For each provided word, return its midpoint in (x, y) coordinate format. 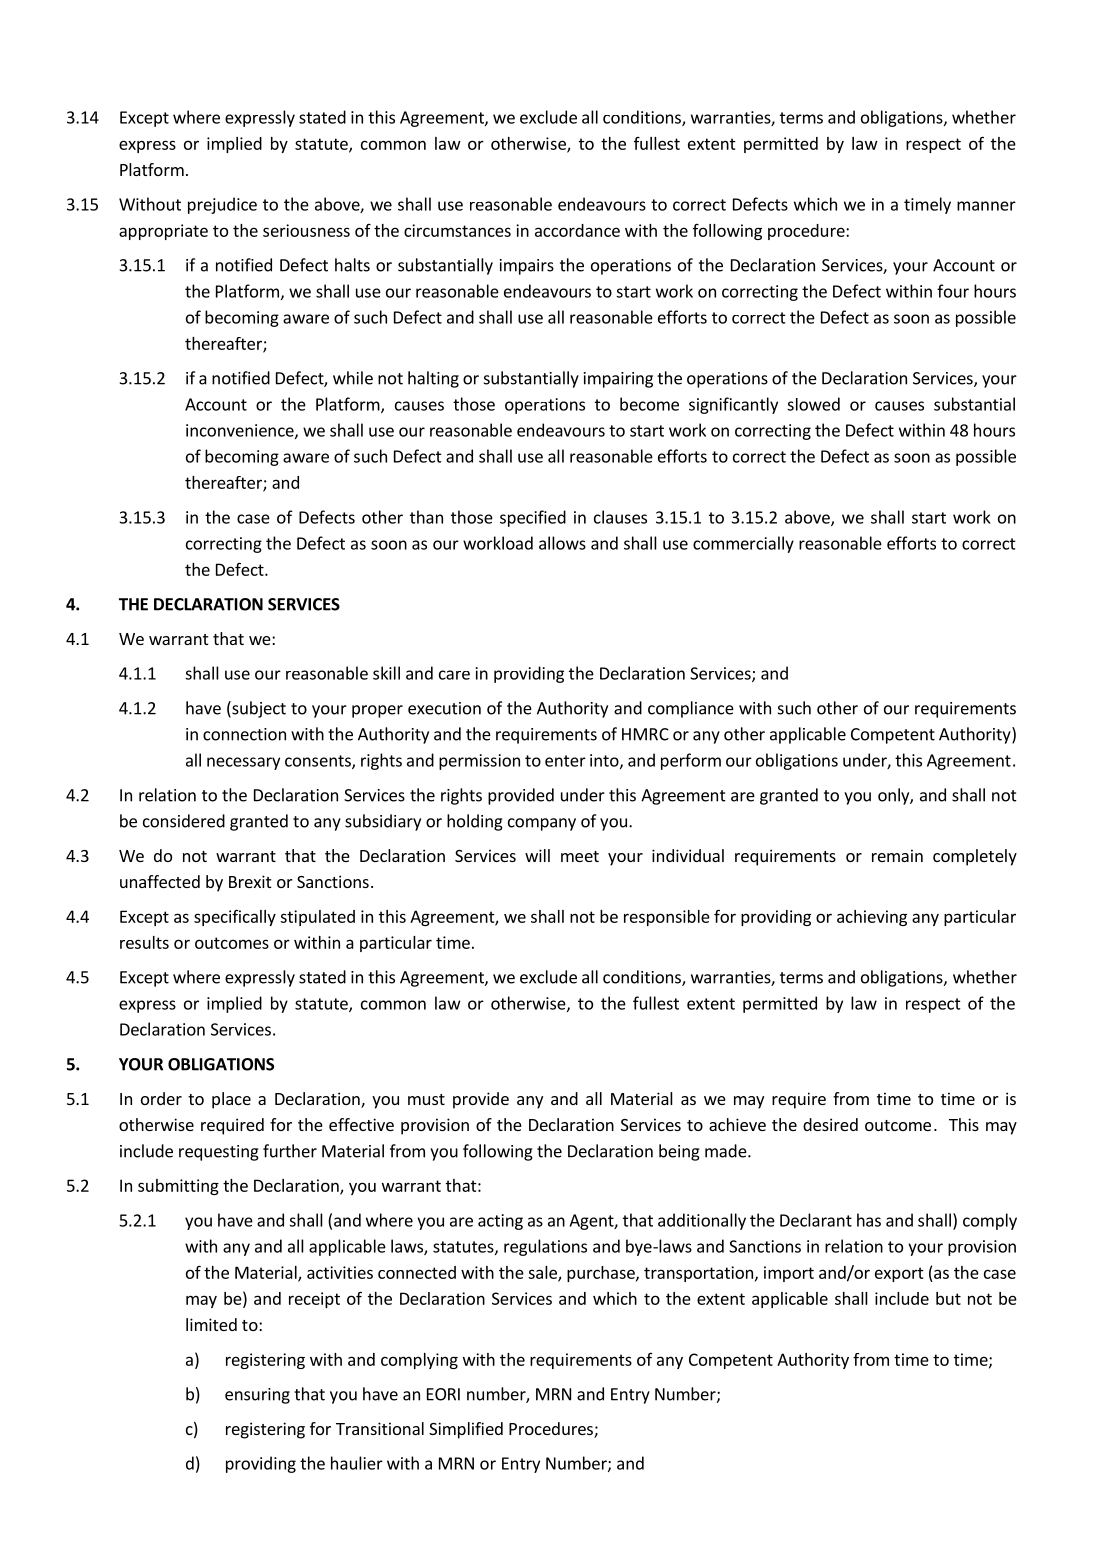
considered (184, 821)
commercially (743, 544)
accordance (577, 230)
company (542, 824)
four (953, 291)
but (948, 1298)
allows (562, 543)
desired (830, 1124)
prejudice (222, 205)
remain (897, 855)
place (231, 1100)
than (426, 517)
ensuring (257, 1396)
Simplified (466, 1430)
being (679, 1152)
